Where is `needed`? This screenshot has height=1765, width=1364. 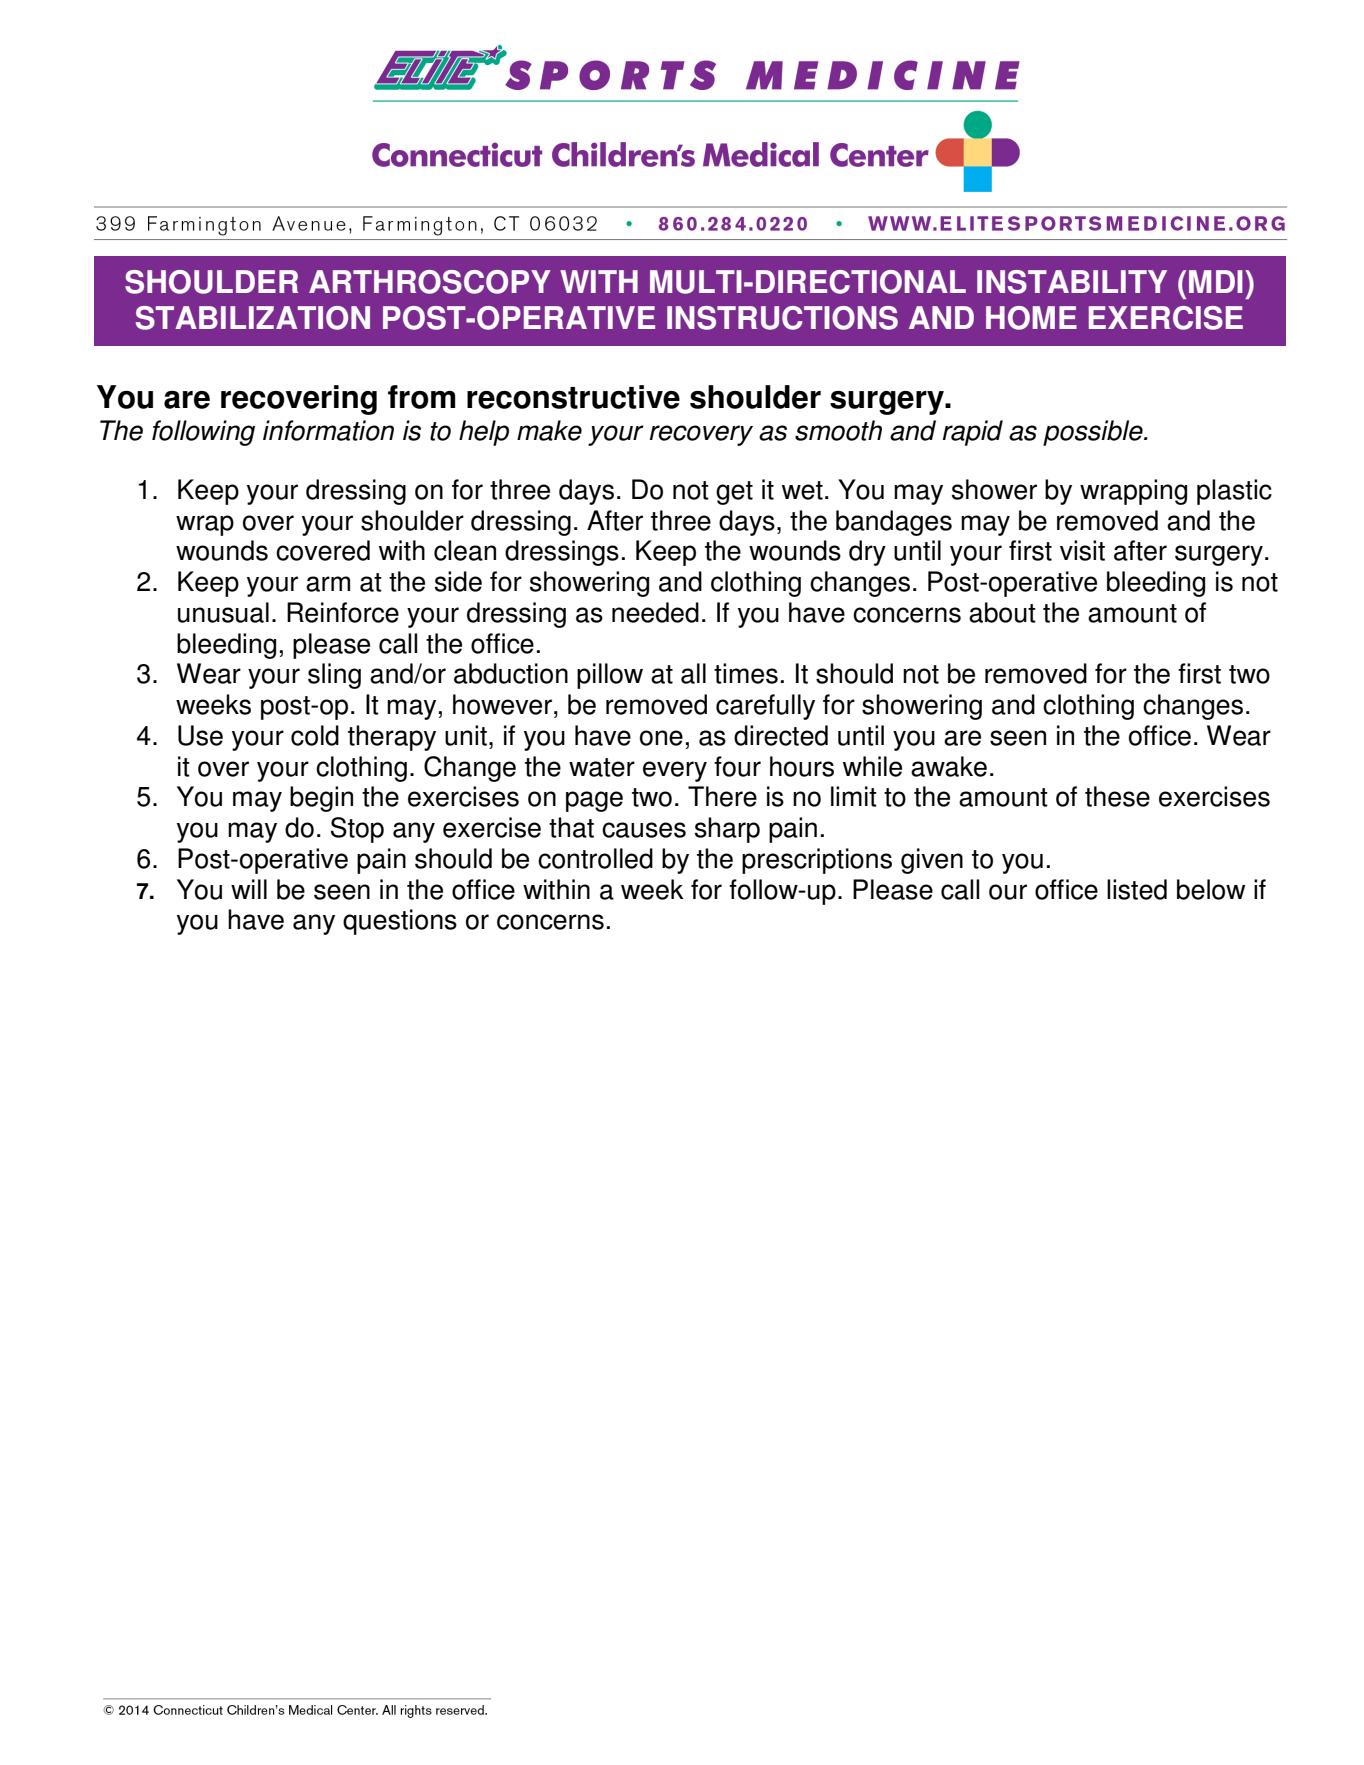
needed is located at coordinates (655, 612).
